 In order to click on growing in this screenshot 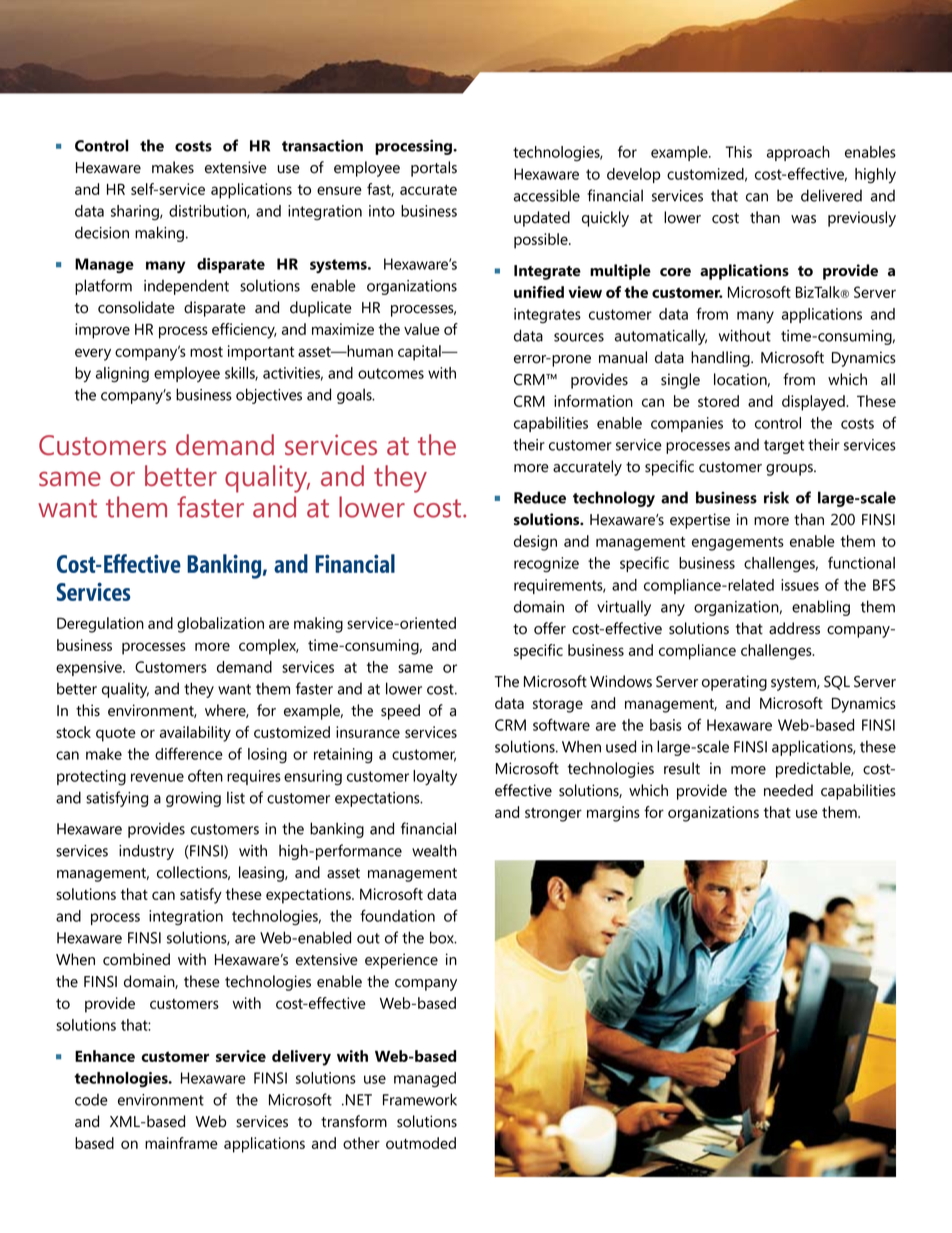, I will do `click(193, 799)`.
